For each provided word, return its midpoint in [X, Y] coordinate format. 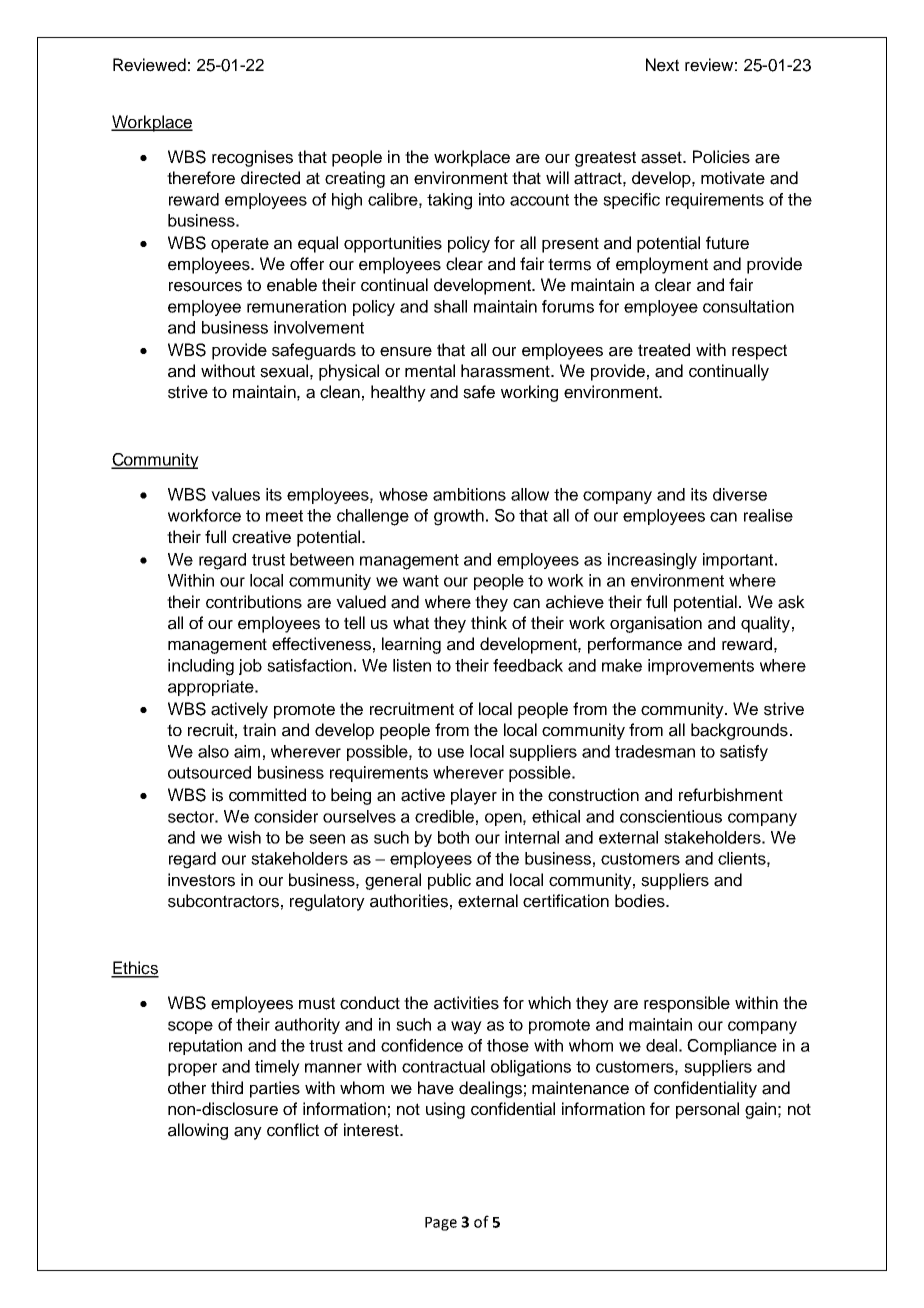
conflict [293, 1130]
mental [430, 371]
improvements [701, 667]
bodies [641, 901]
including [201, 667]
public [449, 881]
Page [441, 1224]
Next [662, 65]
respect [759, 352]
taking [449, 201]
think [489, 622]
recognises [252, 158]
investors [201, 880]
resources [205, 287]
